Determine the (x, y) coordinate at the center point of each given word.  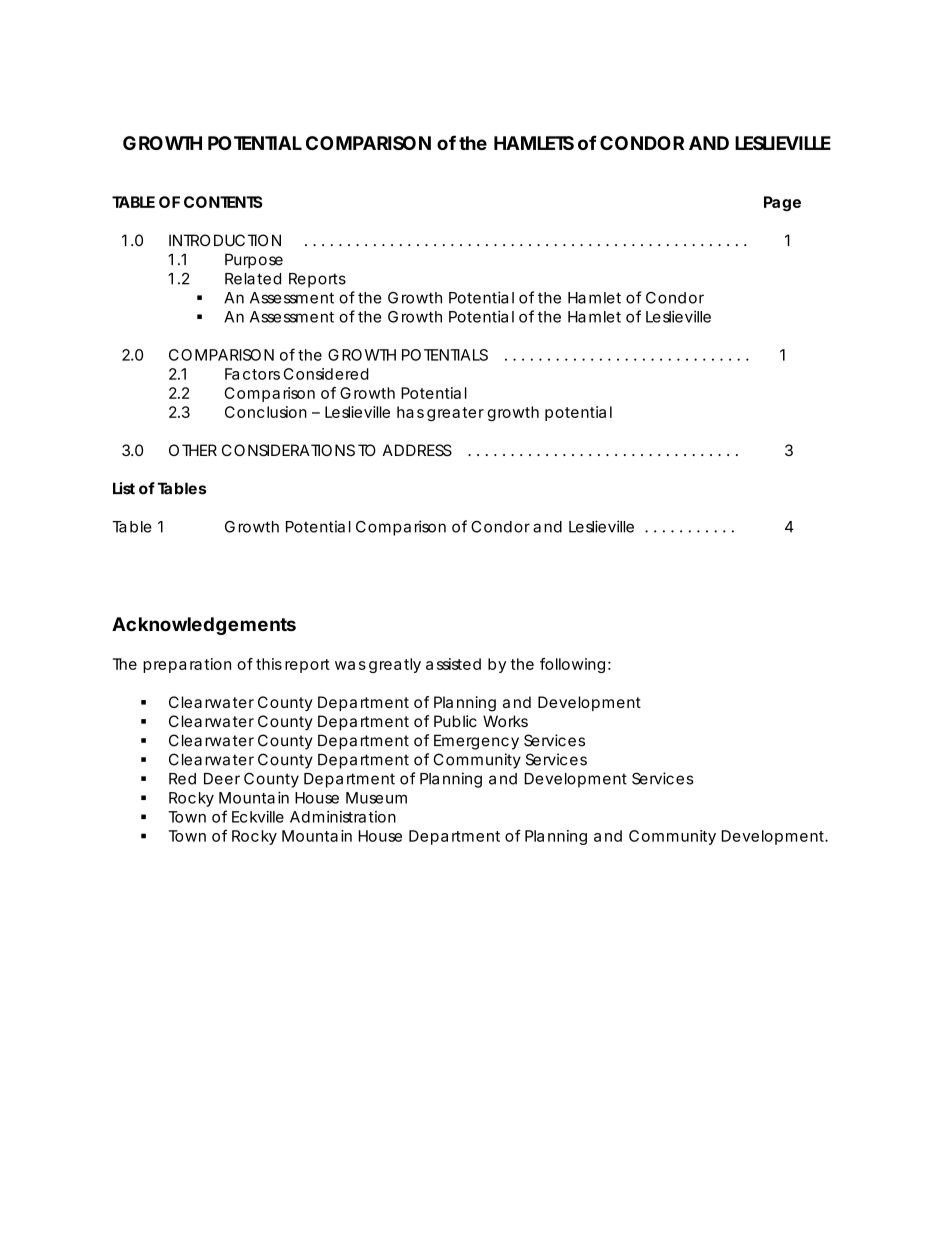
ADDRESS (417, 450)
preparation (187, 665)
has (410, 412)
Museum (376, 798)
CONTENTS (223, 202)
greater (455, 414)
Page (782, 203)
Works (505, 721)
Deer (222, 779)
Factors (252, 374)
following (572, 665)
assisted (453, 664)
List (124, 488)
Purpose (254, 261)
